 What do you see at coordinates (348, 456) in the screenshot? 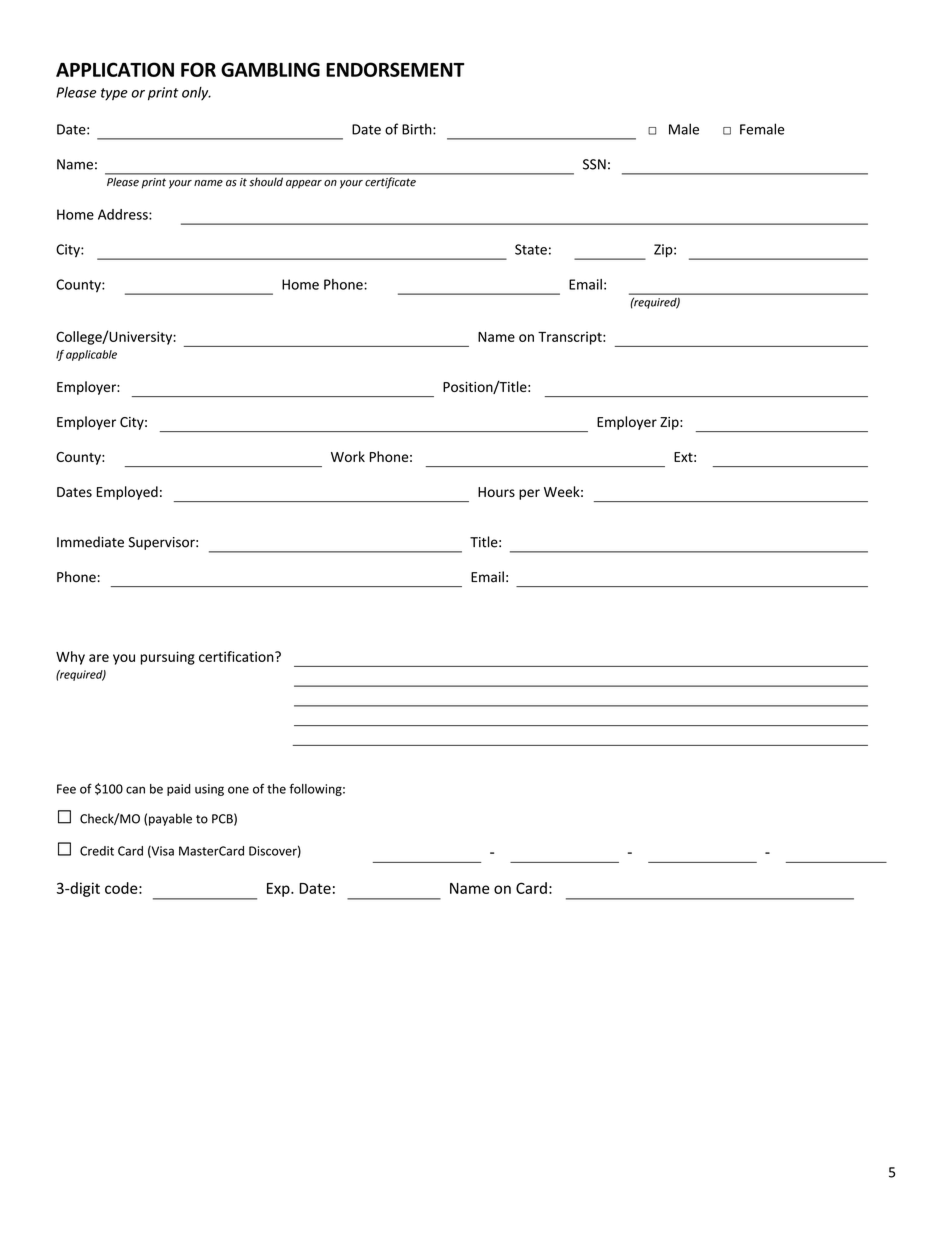
I see `Work` at bounding box center [348, 456].
